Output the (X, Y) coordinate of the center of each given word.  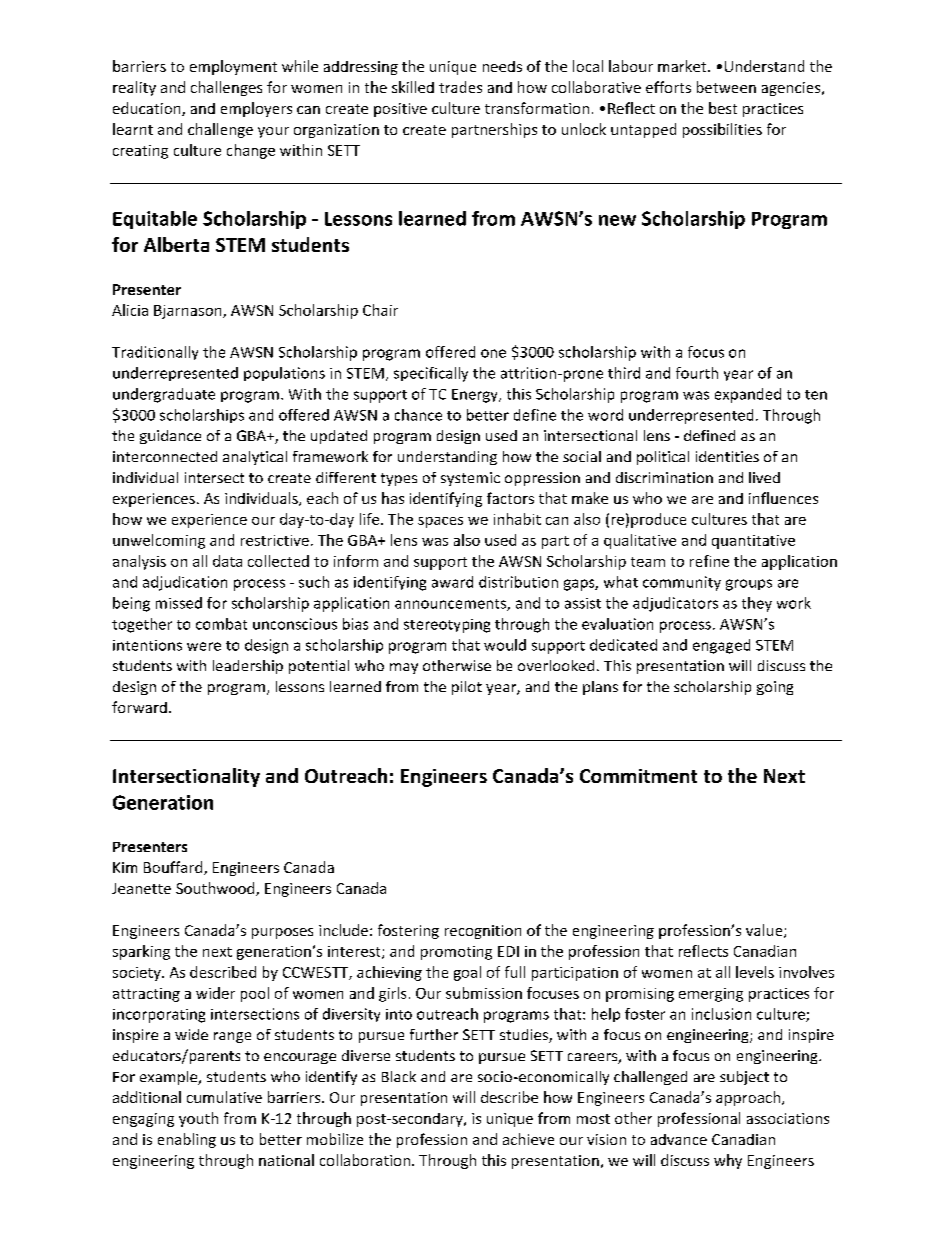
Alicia (130, 310)
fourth (697, 373)
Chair (380, 310)
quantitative (753, 542)
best (723, 108)
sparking (141, 952)
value (765, 931)
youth (198, 1119)
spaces (440, 522)
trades (460, 87)
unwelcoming (159, 541)
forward (139, 707)
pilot (467, 688)
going (775, 688)
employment (233, 67)
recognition (483, 932)
